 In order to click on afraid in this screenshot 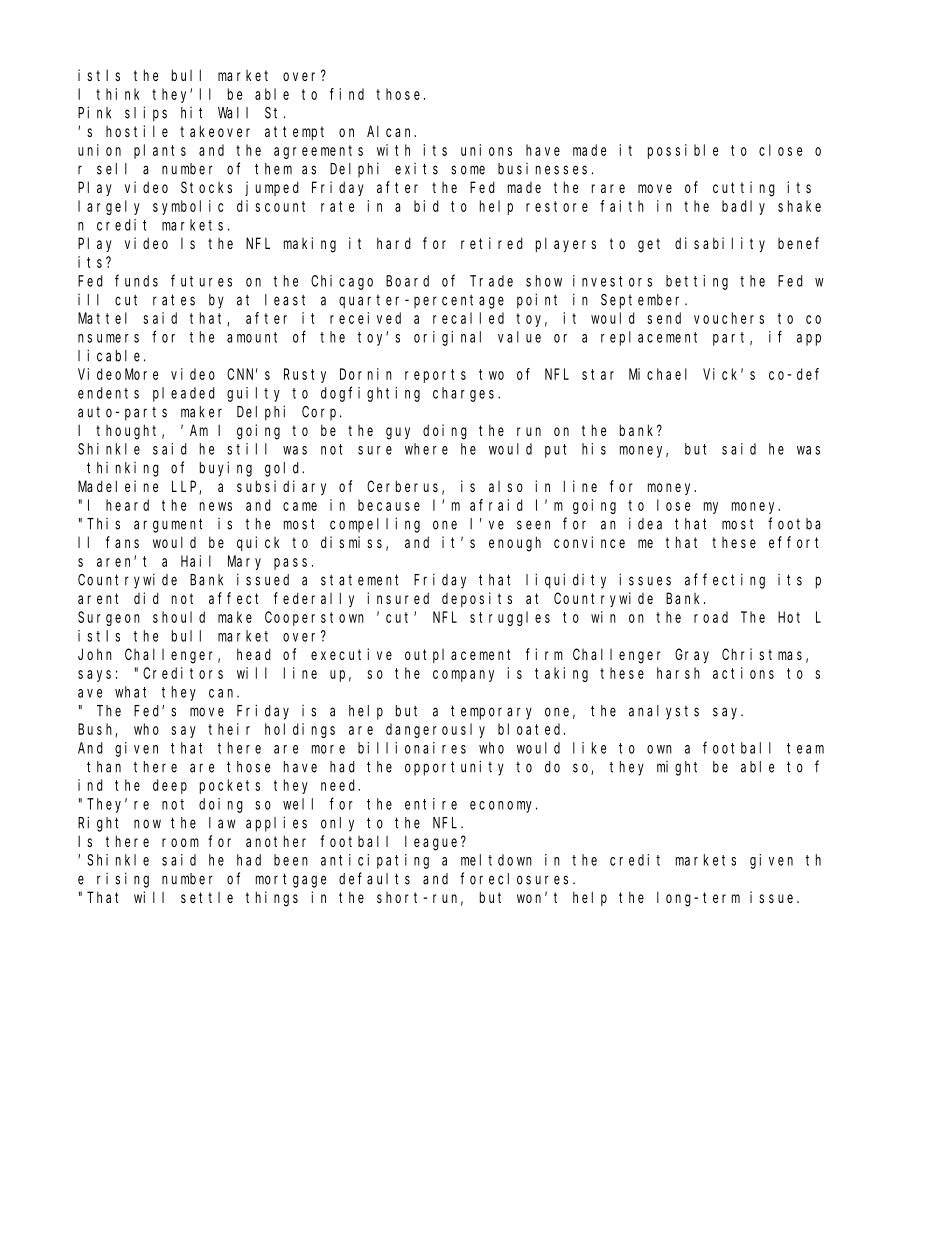, I will do `click(496, 505)`.
